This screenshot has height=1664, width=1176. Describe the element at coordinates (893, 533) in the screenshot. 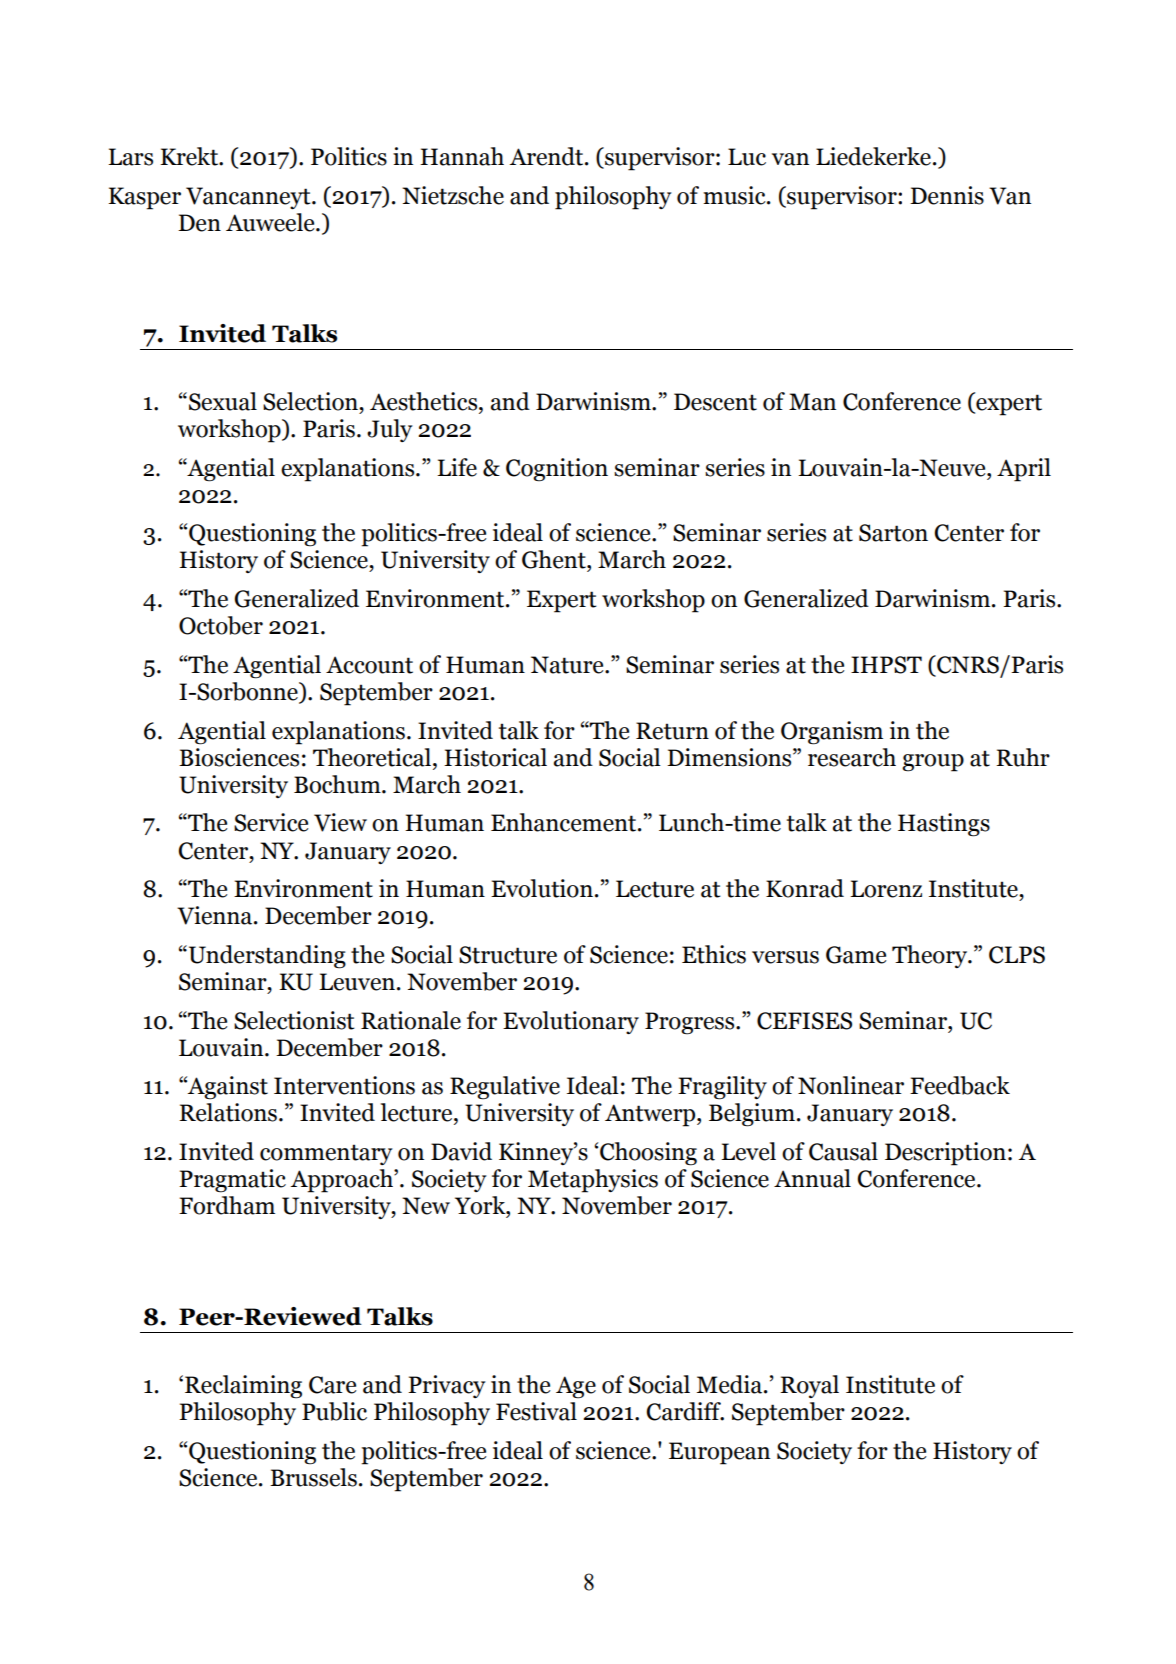

I see `Sarton` at that location.
